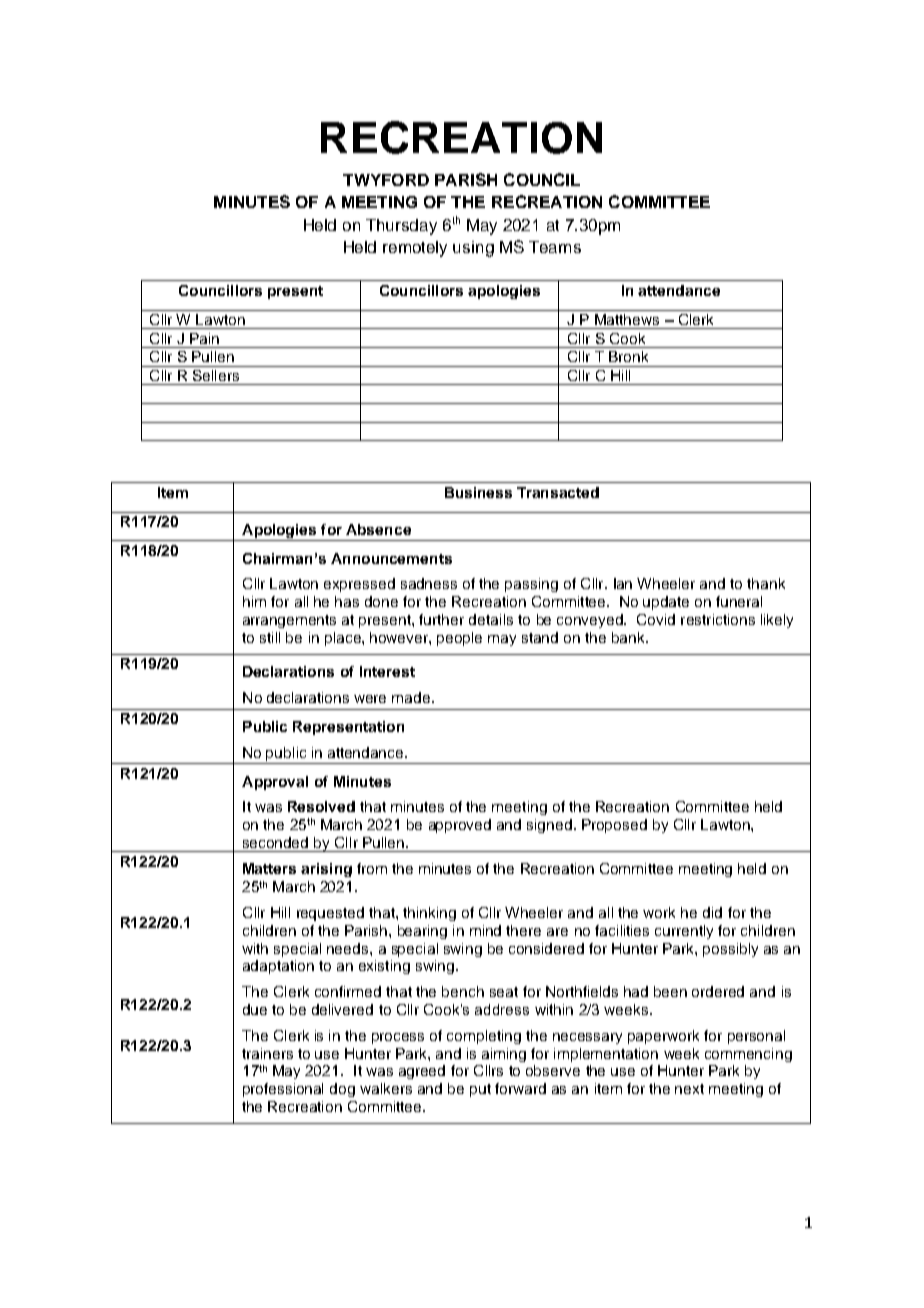 The width and height of the page is (924, 1308). Describe the element at coordinates (342, 1090) in the page. I see `dog` at that location.
